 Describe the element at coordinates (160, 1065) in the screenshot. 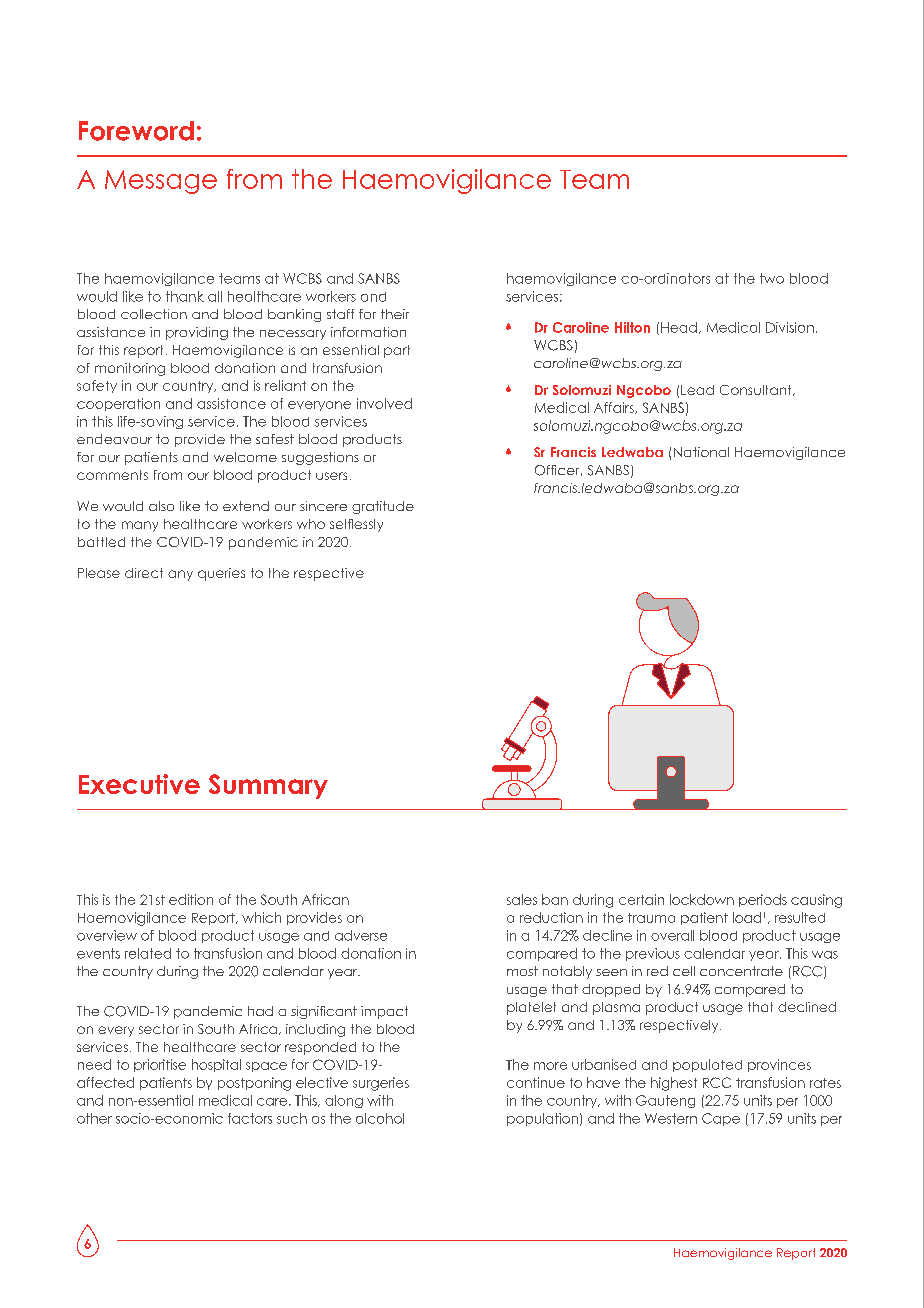

I see `prioritise` at that location.
